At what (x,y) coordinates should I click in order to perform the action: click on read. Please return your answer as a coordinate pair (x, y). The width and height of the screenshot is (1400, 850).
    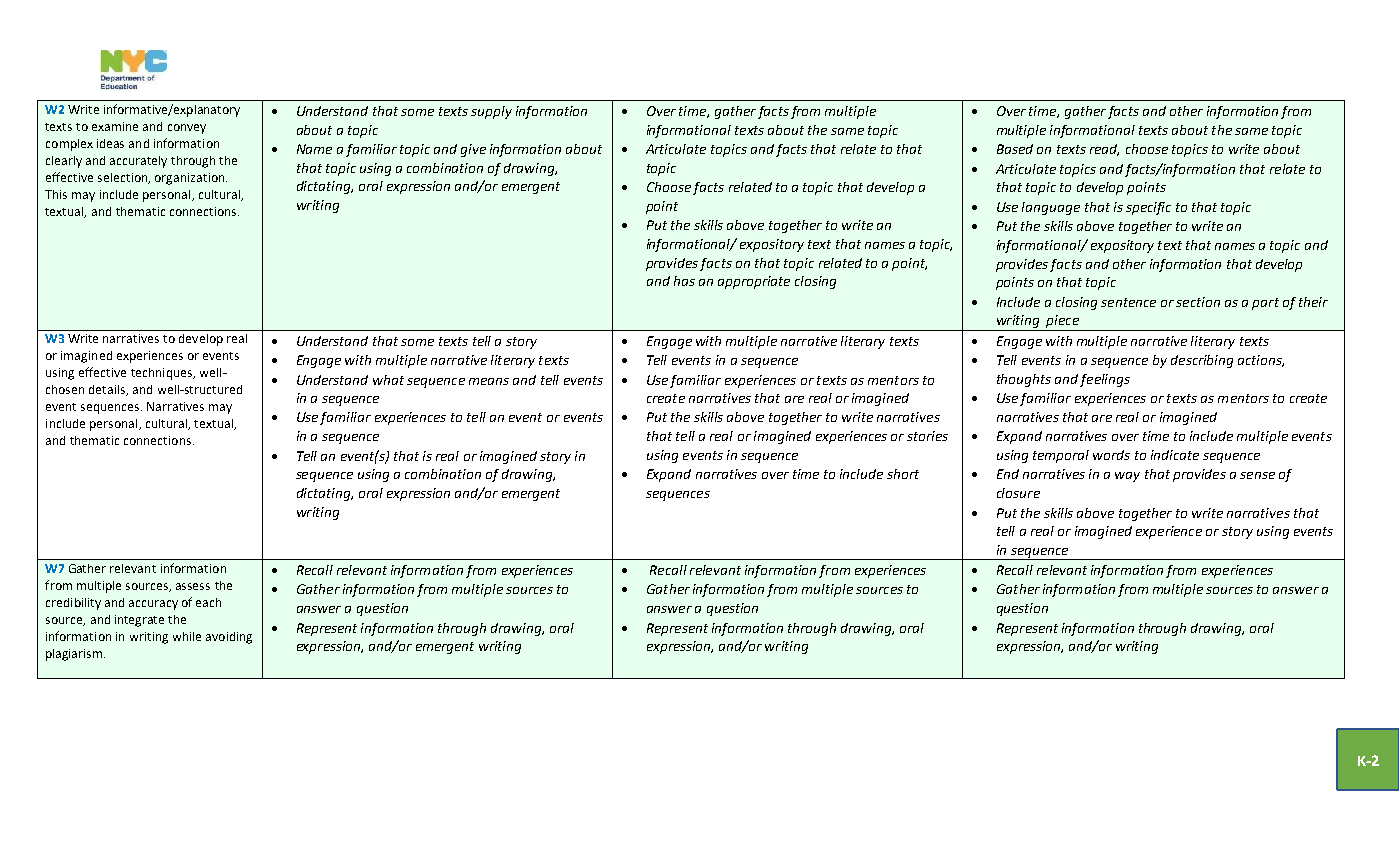
    Looking at the image, I should click on (1104, 150).
